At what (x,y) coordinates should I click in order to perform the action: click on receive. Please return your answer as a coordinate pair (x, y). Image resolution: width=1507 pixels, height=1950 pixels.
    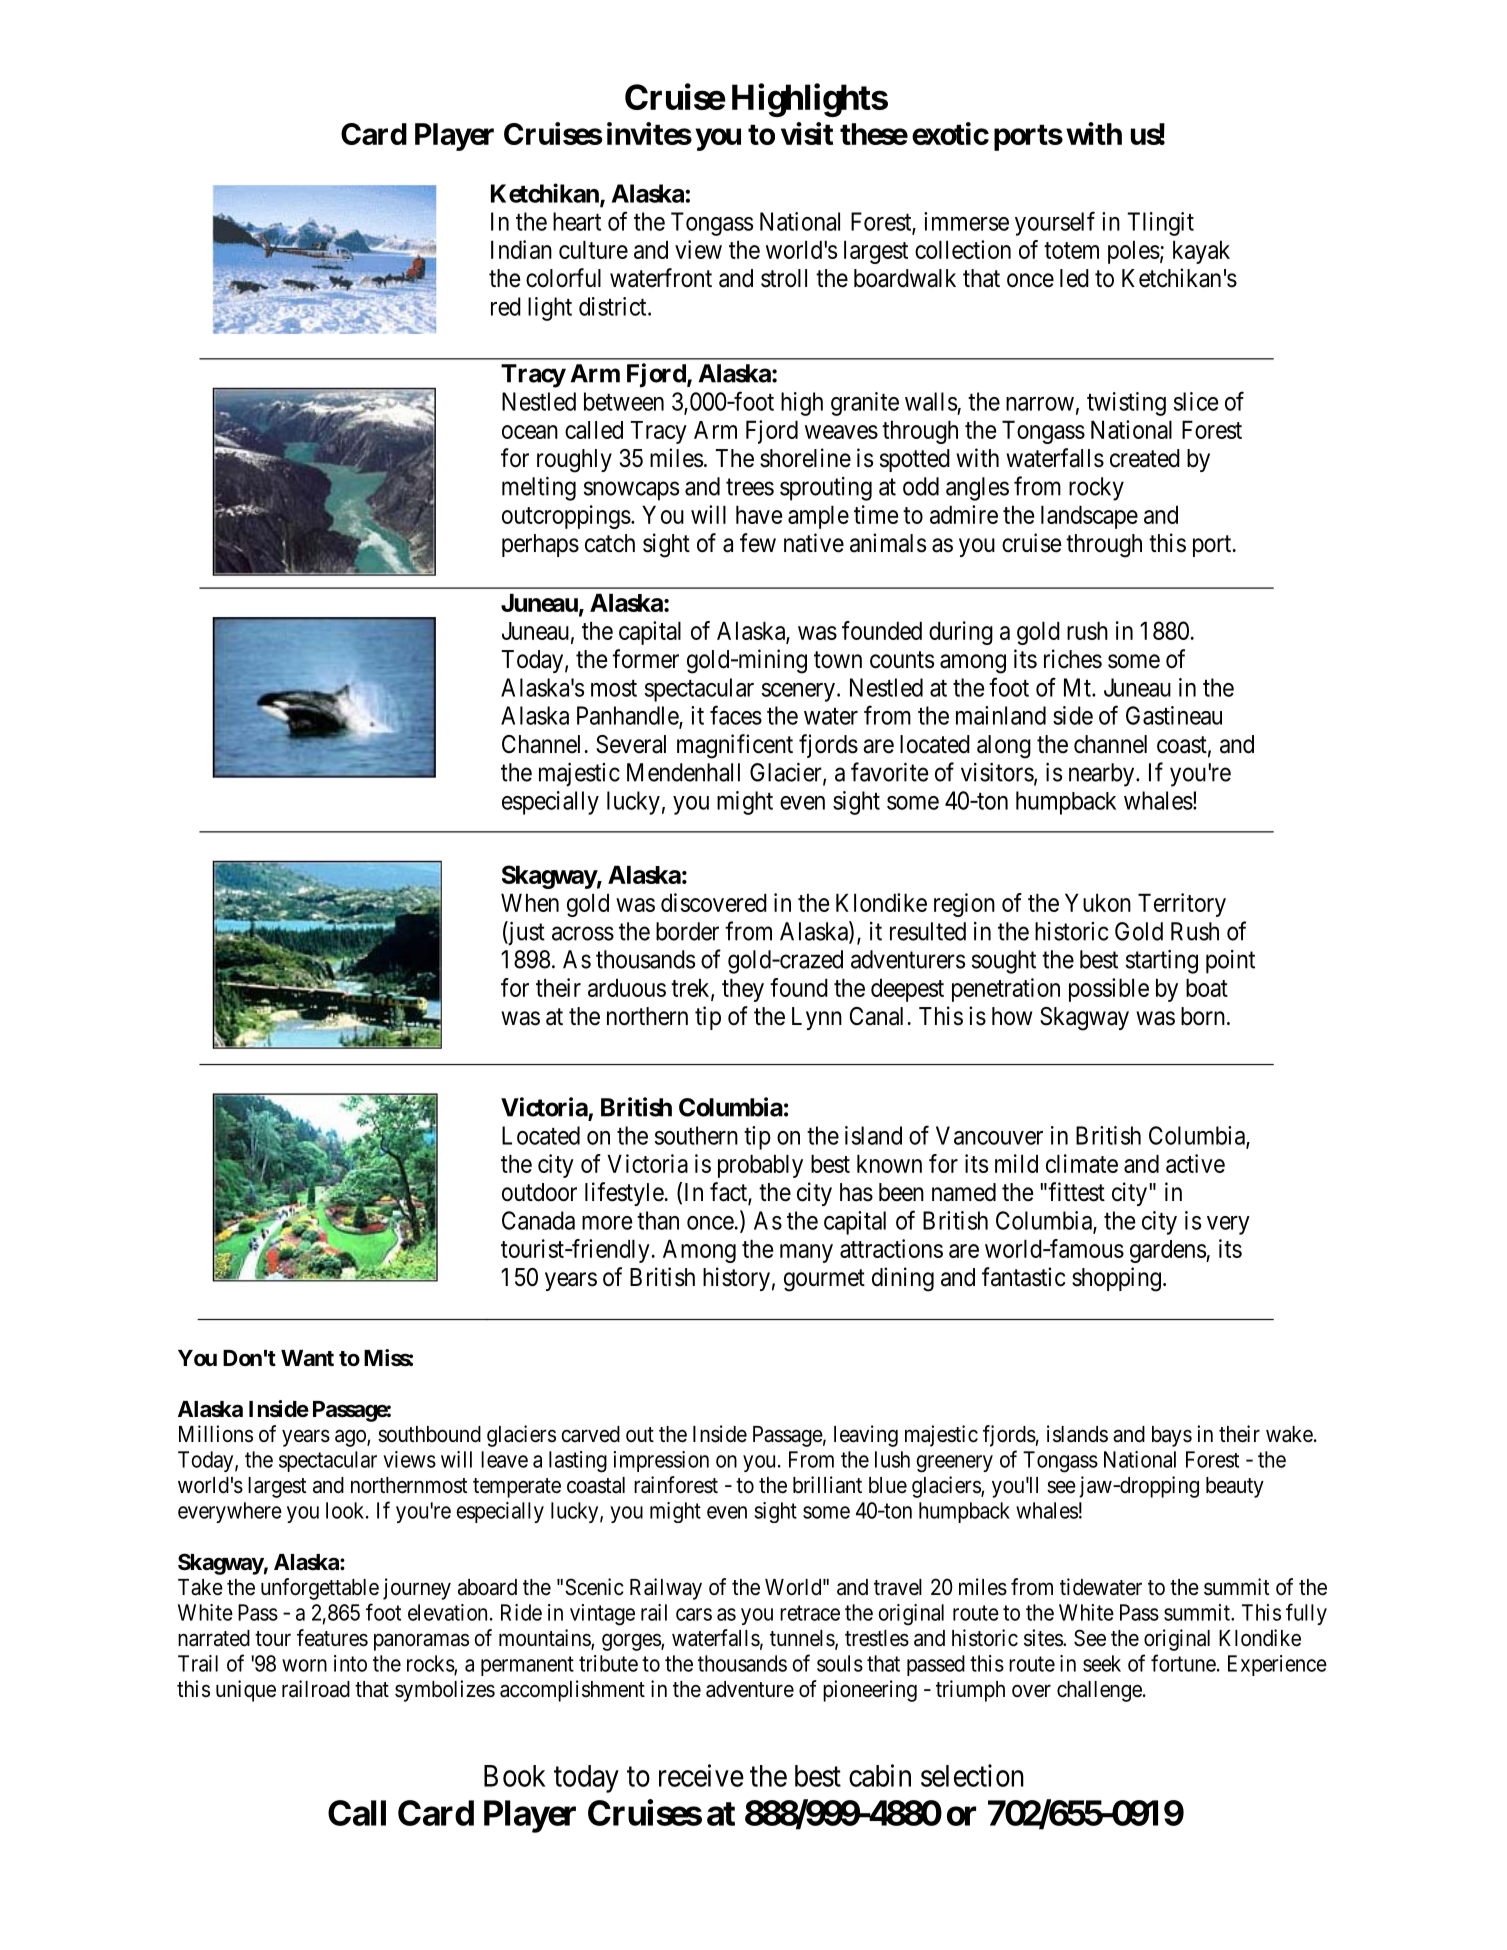
    Looking at the image, I should click on (701, 1775).
